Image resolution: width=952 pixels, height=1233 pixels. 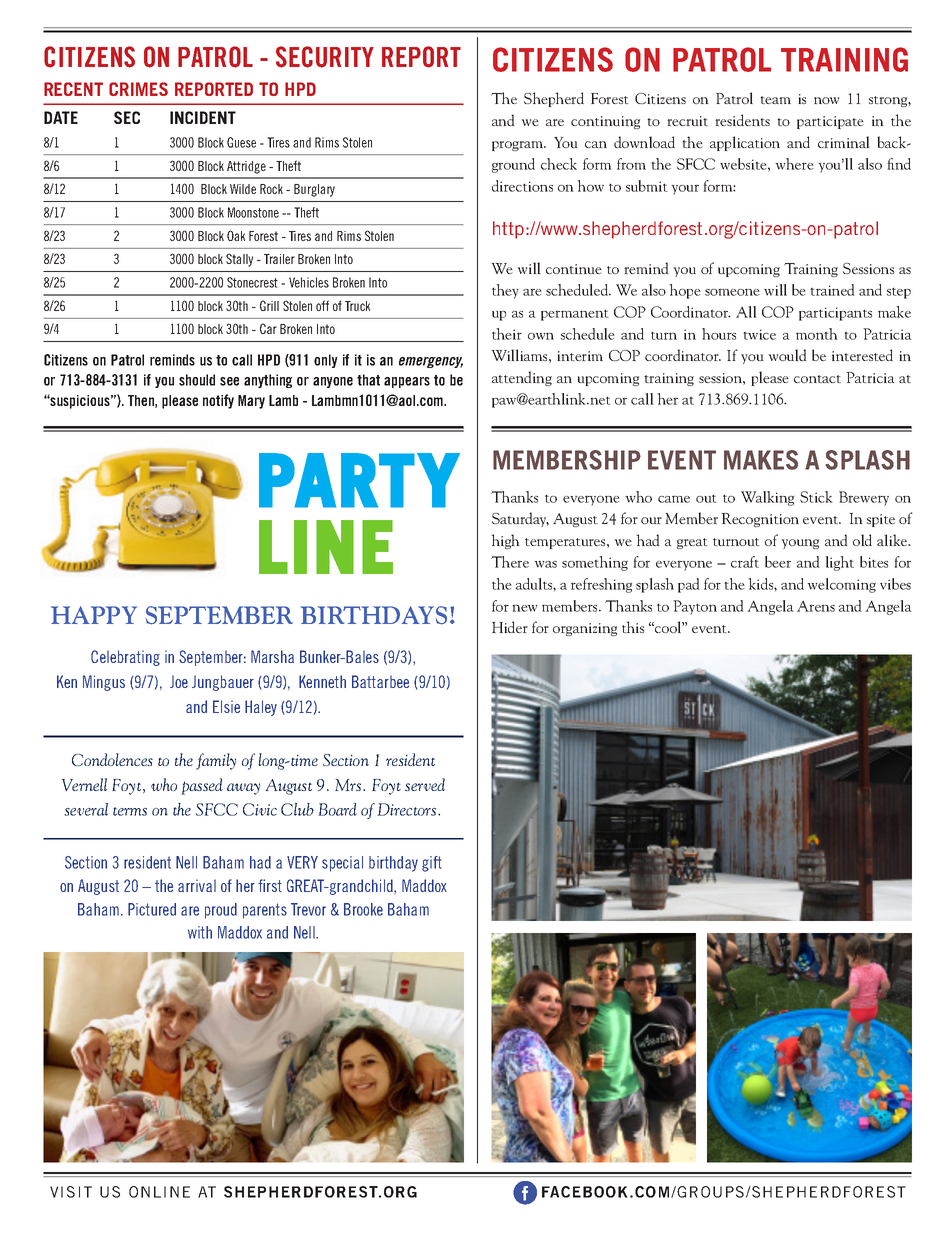 I want to click on gift, so click(x=432, y=864).
